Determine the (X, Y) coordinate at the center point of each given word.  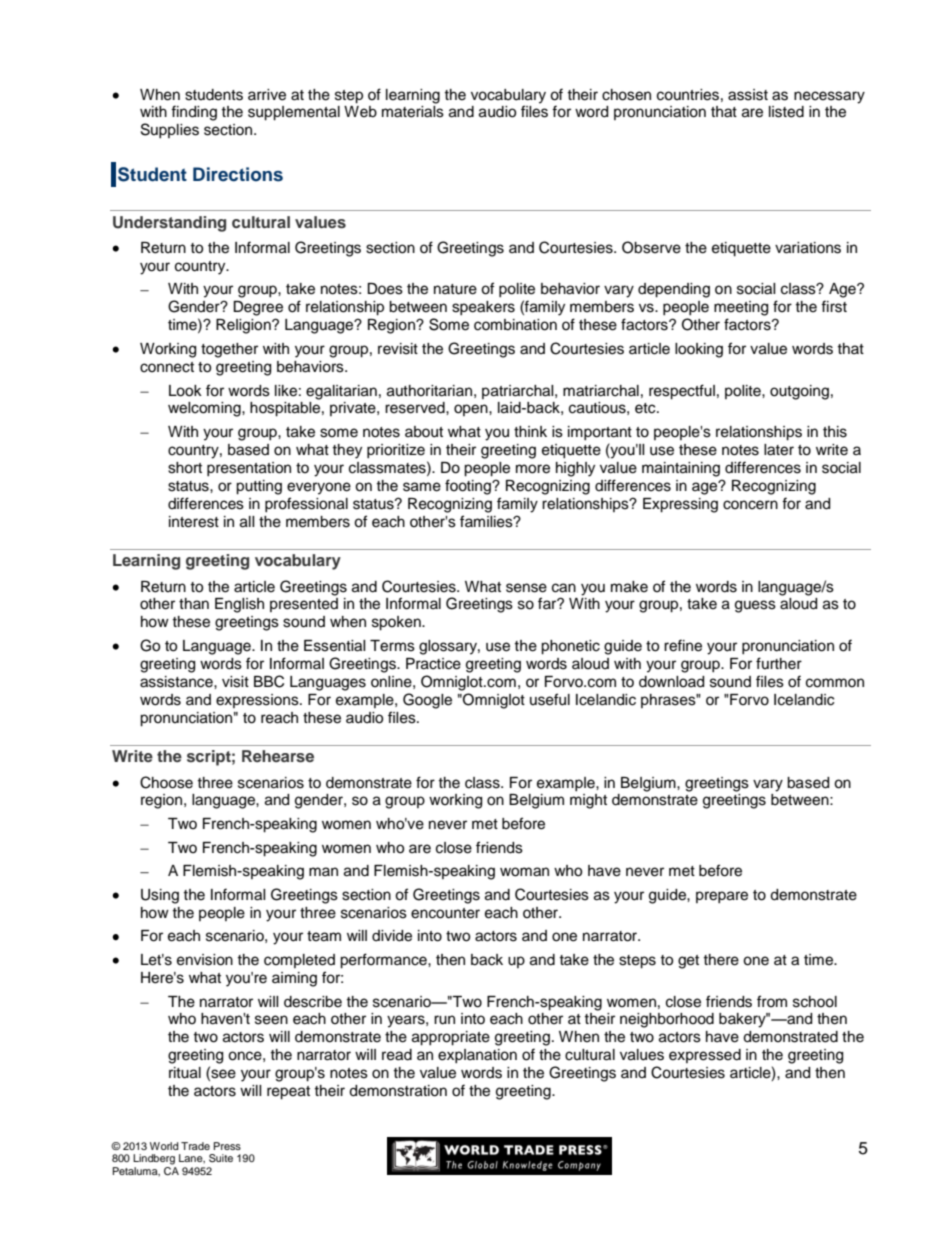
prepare (722, 897)
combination (515, 325)
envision (205, 960)
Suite (221, 1158)
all (247, 522)
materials (413, 112)
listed (786, 112)
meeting (741, 308)
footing (469, 487)
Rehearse (278, 756)
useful (550, 699)
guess (755, 606)
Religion (244, 326)
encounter (445, 913)
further (779, 663)
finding (194, 113)
